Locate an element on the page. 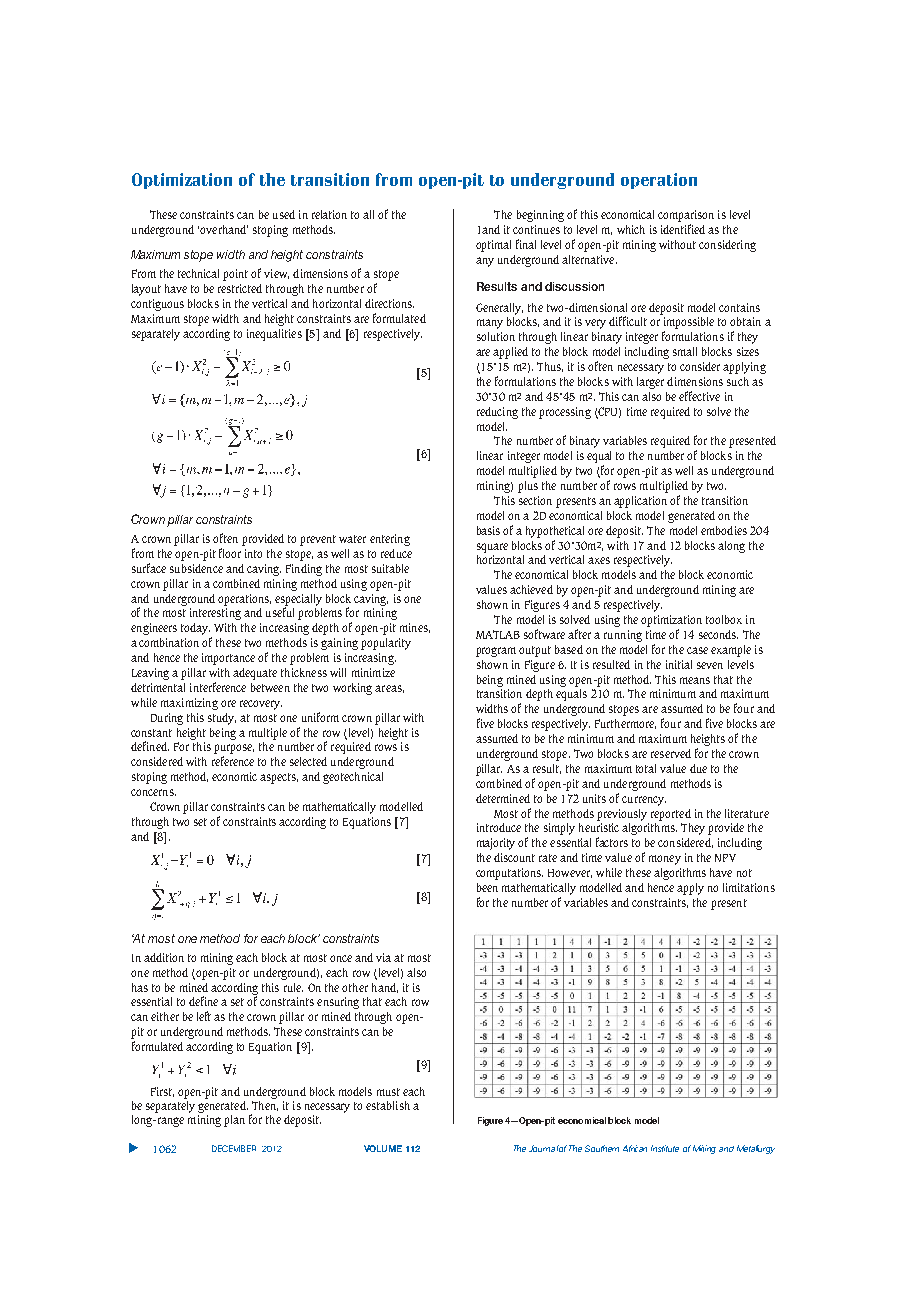  establish is located at coordinates (388, 1105).
